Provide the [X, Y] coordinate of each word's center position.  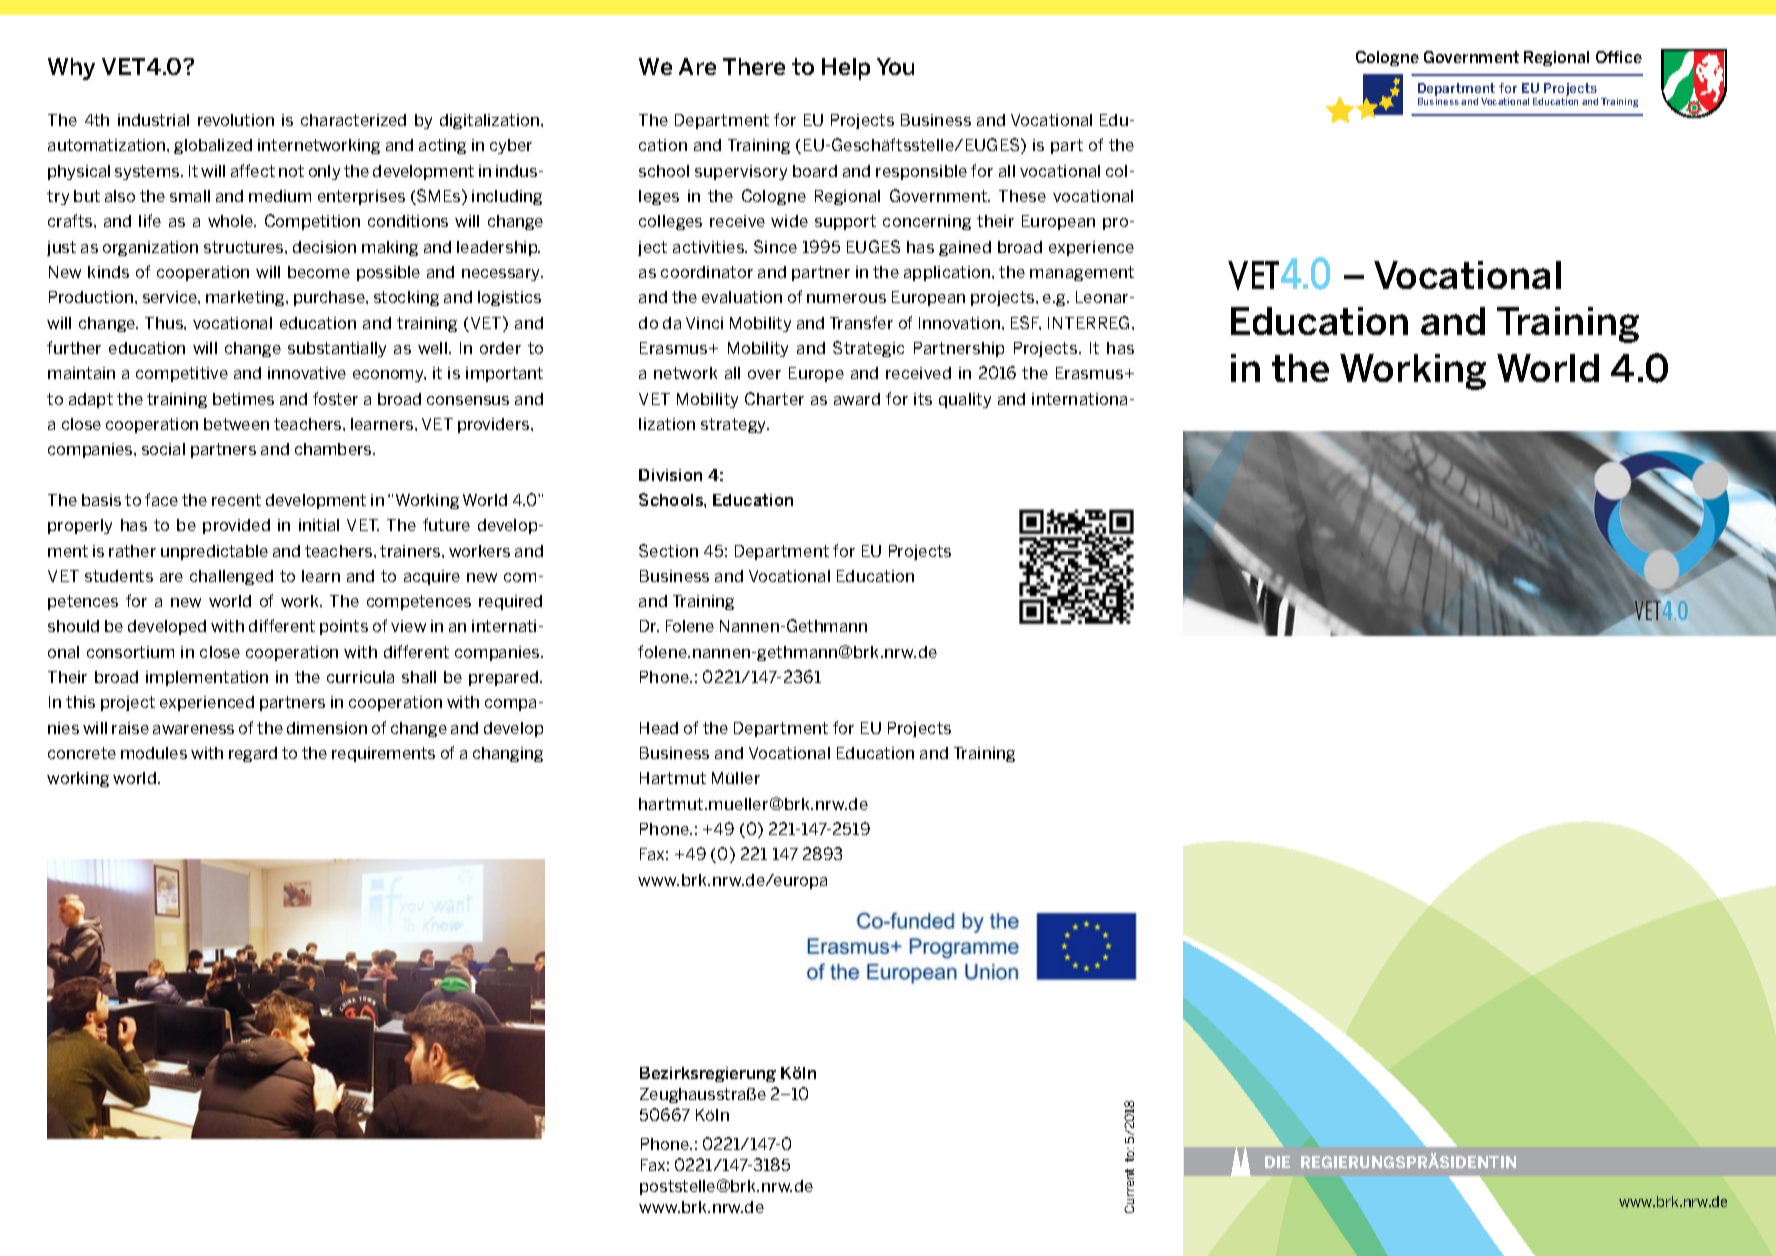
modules [154, 753]
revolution [236, 120]
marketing [246, 298]
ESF [1026, 323]
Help [846, 69]
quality [965, 400]
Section [668, 550]
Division [670, 475]
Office [1619, 57]
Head [659, 728]
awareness [193, 729]
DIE [1277, 1162]
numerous [846, 298]
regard [253, 754]
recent [236, 500]
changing [508, 754]
